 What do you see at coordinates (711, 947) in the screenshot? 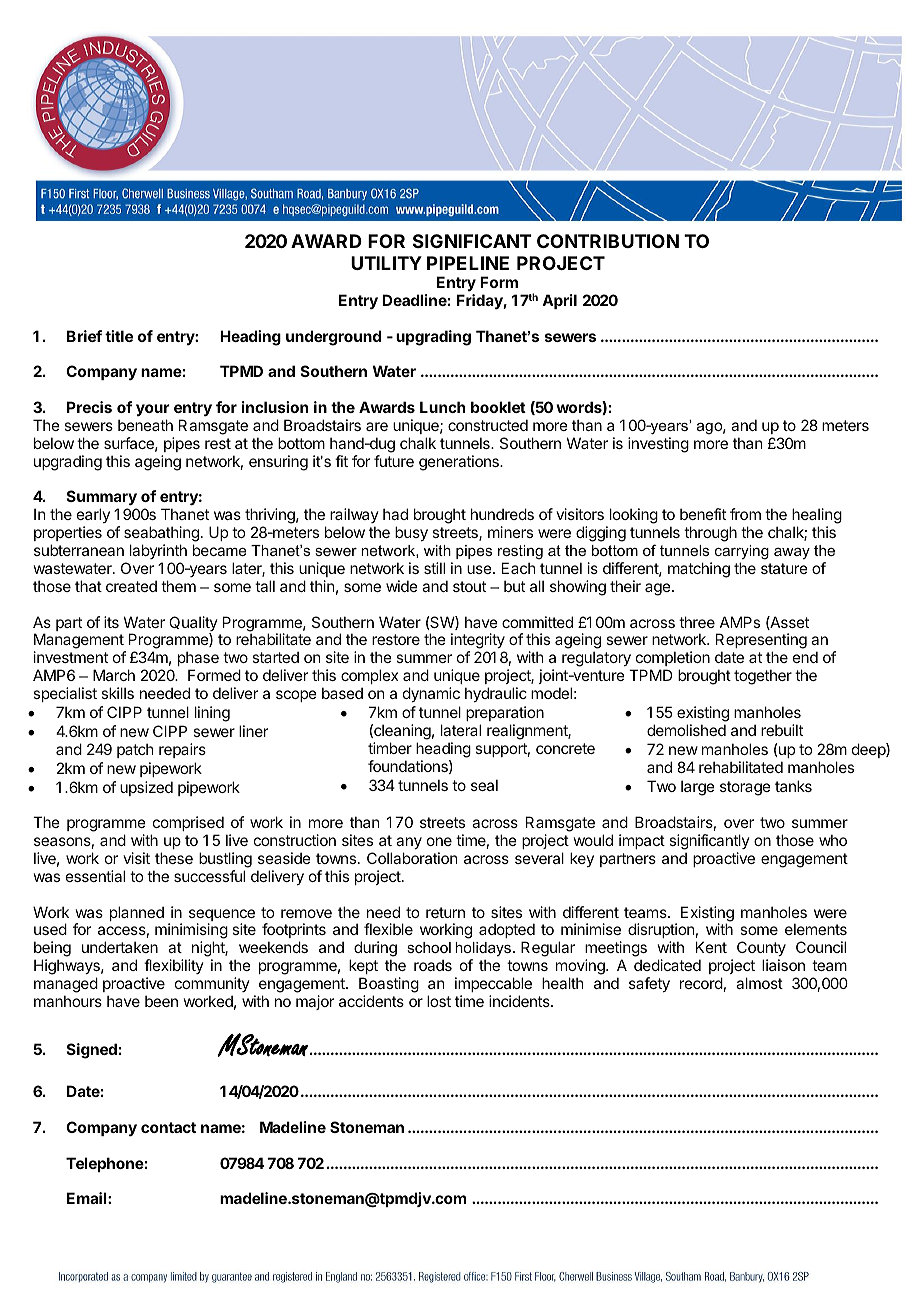
I see `Kent` at bounding box center [711, 947].
